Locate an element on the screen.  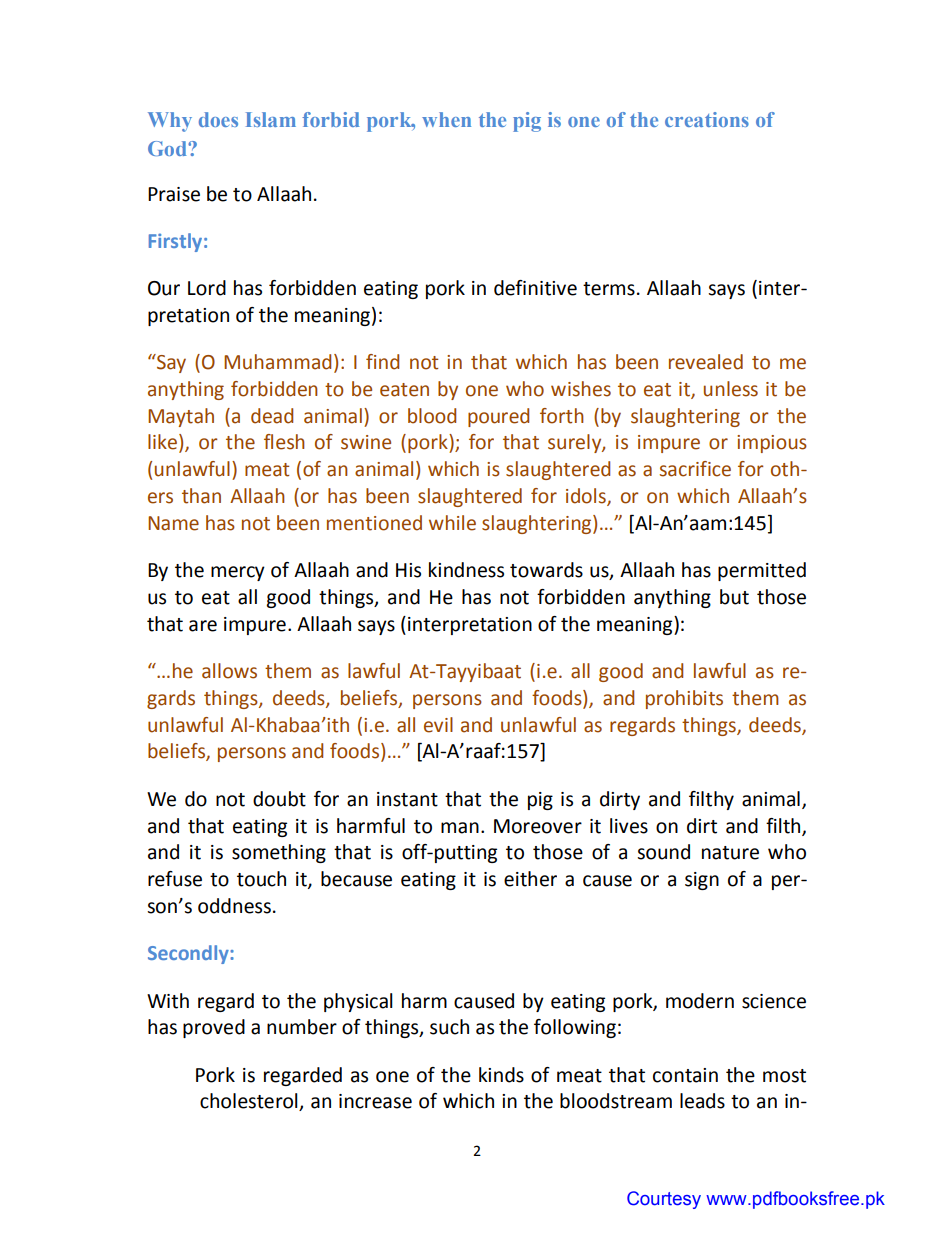
but is located at coordinates (734, 597).
